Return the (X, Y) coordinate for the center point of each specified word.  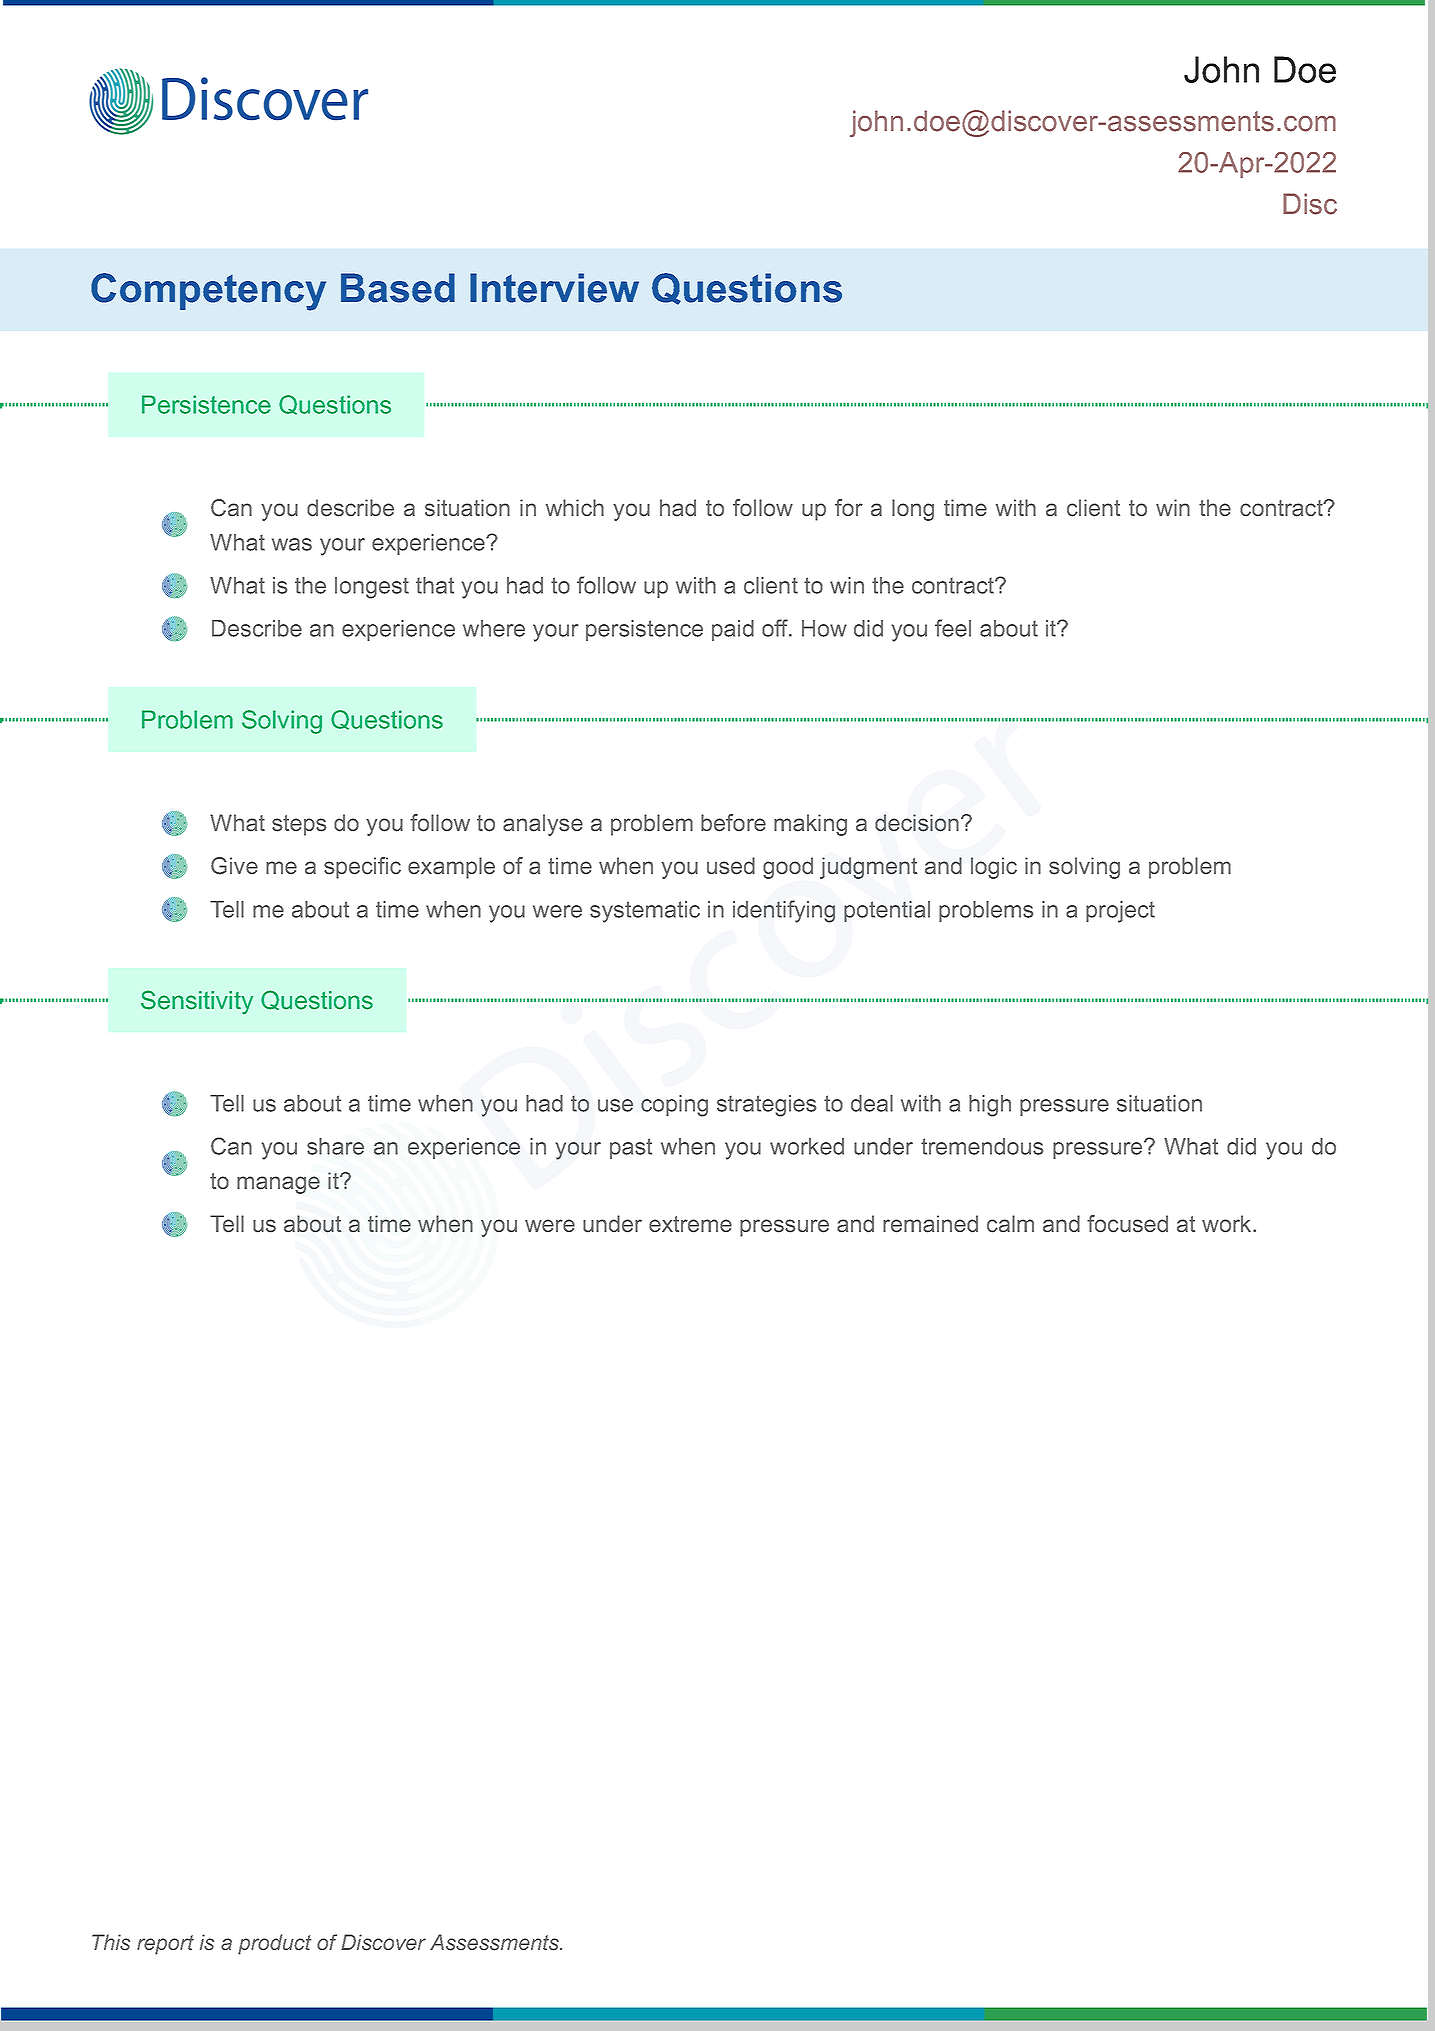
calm (1010, 1224)
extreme (690, 1224)
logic (994, 868)
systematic (645, 912)
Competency (208, 292)
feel (953, 628)
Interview (554, 288)
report (165, 1945)
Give (234, 866)
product (274, 1944)
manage (278, 1185)
